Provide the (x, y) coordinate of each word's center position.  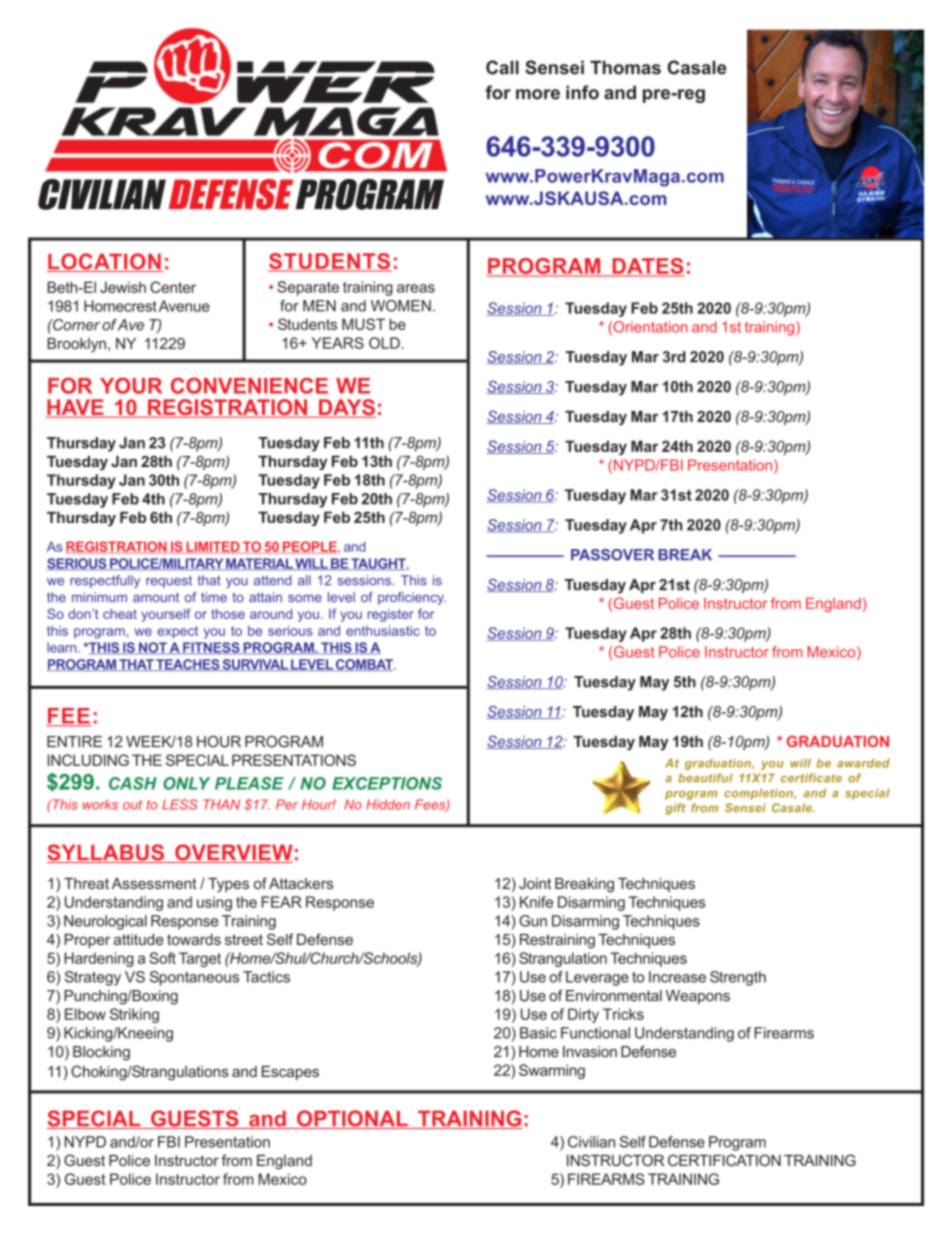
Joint (535, 883)
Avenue (184, 306)
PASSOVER (612, 555)
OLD (384, 343)
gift (675, 809)
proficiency (412, 598)
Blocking (101, 1053)
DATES (647, 267)
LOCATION (104, 262)
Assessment (154, 883)
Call (502, 67)
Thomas (625, 67)
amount (156, 597)
